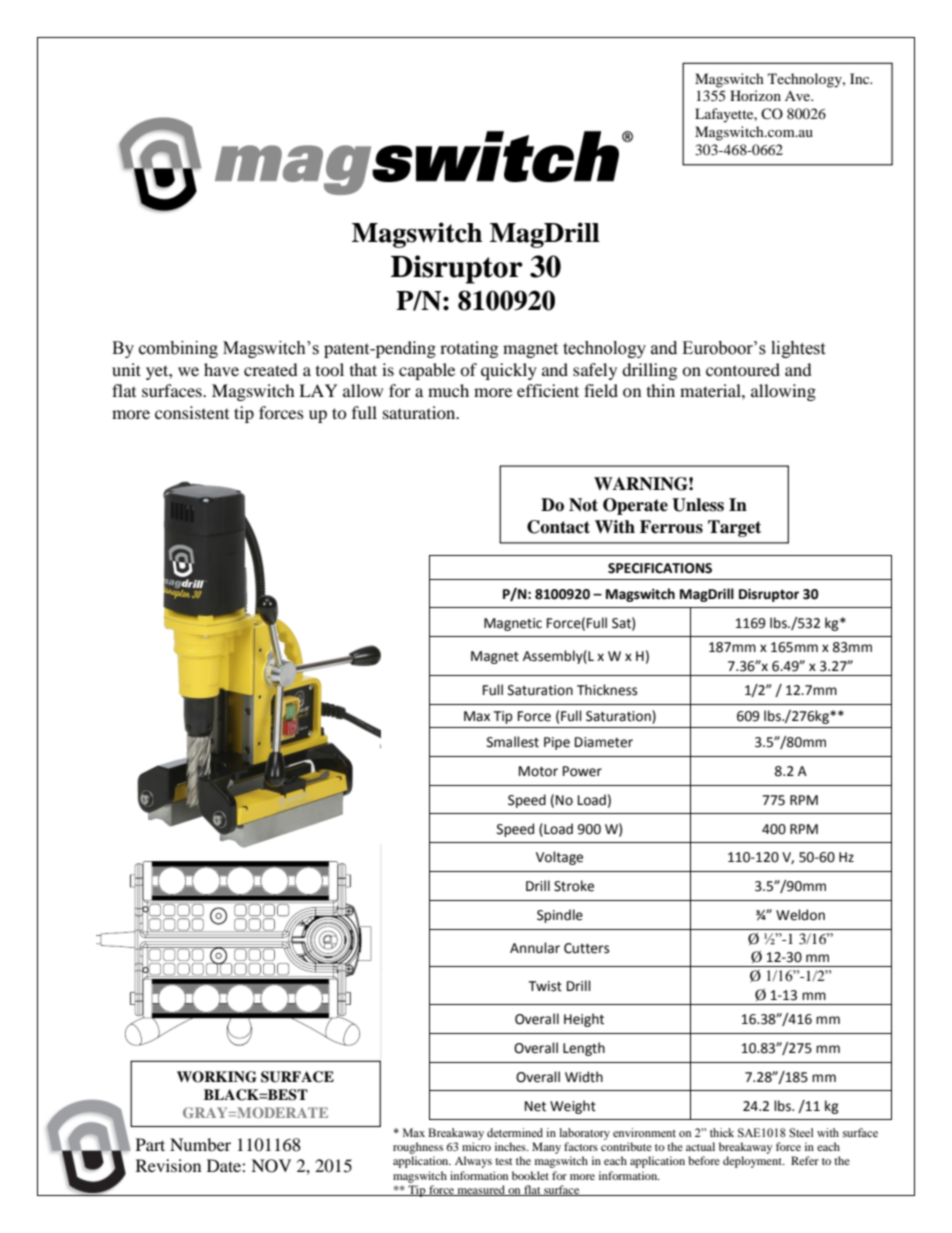 This screenshot has height=1233, width=952. What do you see at coordinates (448, 390) in the screenshot?
I see `much` at bounding box center [448, 390].
